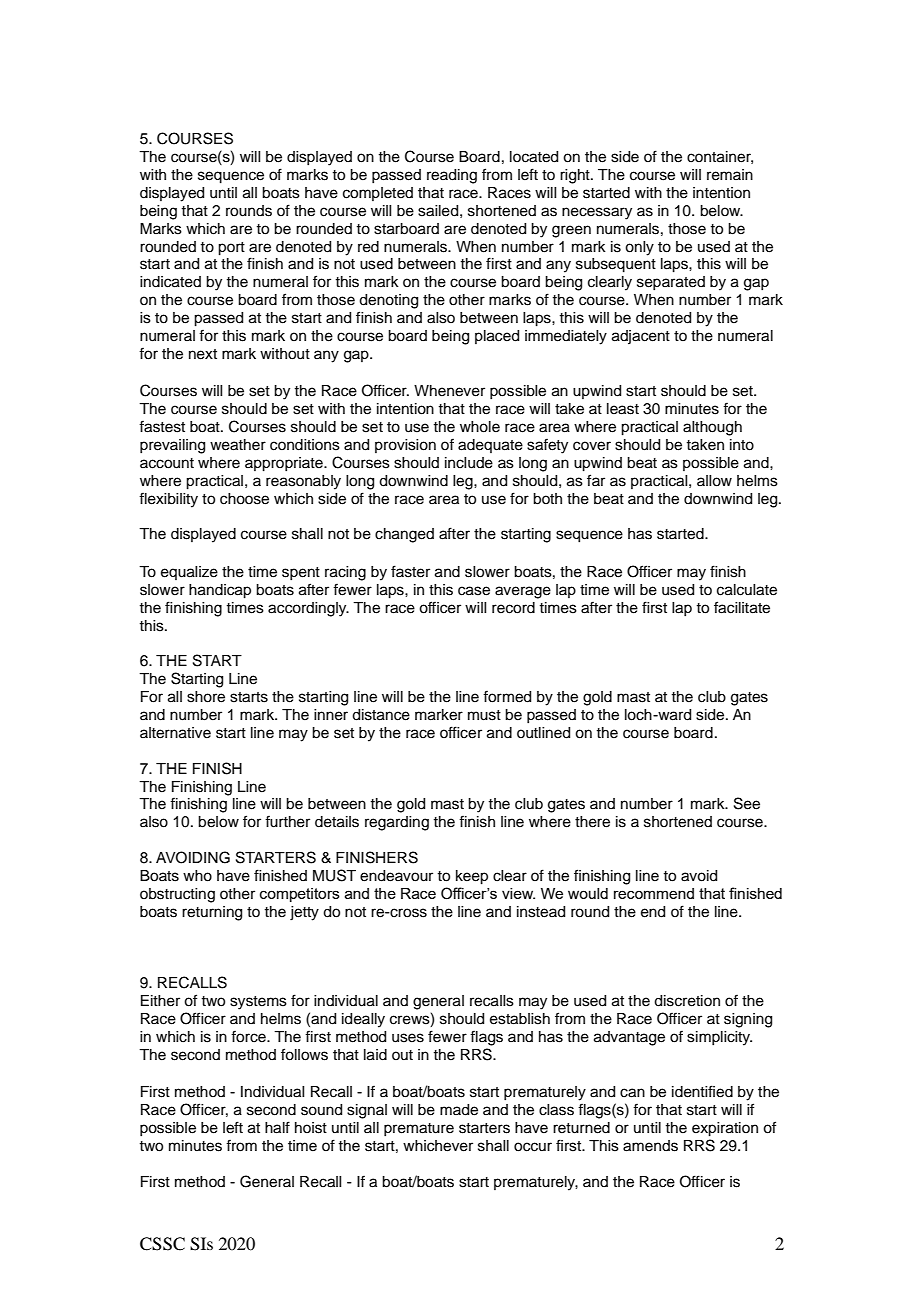 This page has width=924, height=1309. Describe the element at coordinates (474, 591) in the page. I see `case` at that location.
